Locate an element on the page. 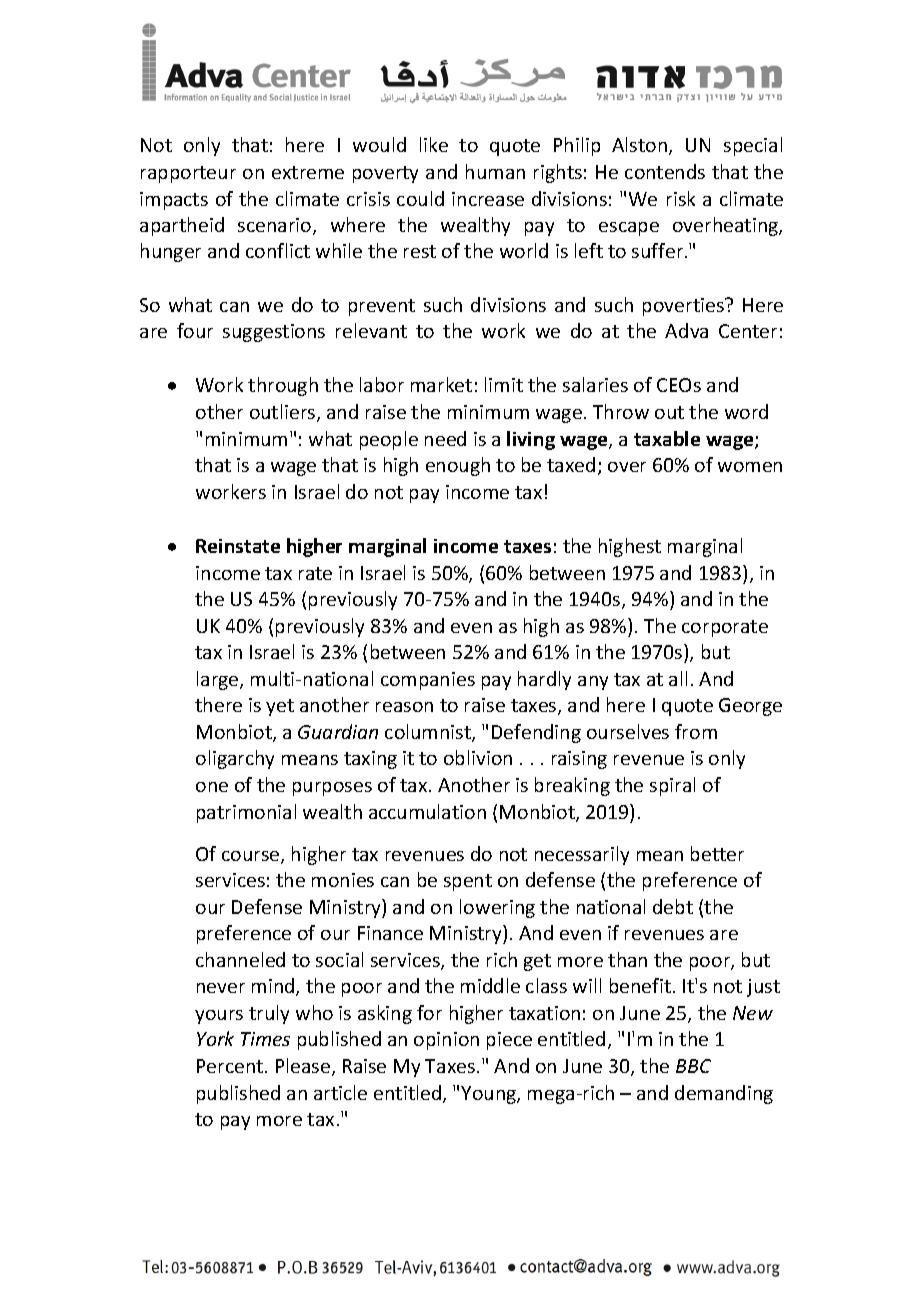 Image resolution: width=924 pixels, height=1308 pixels. companies is located at coordinates (428, 681).
